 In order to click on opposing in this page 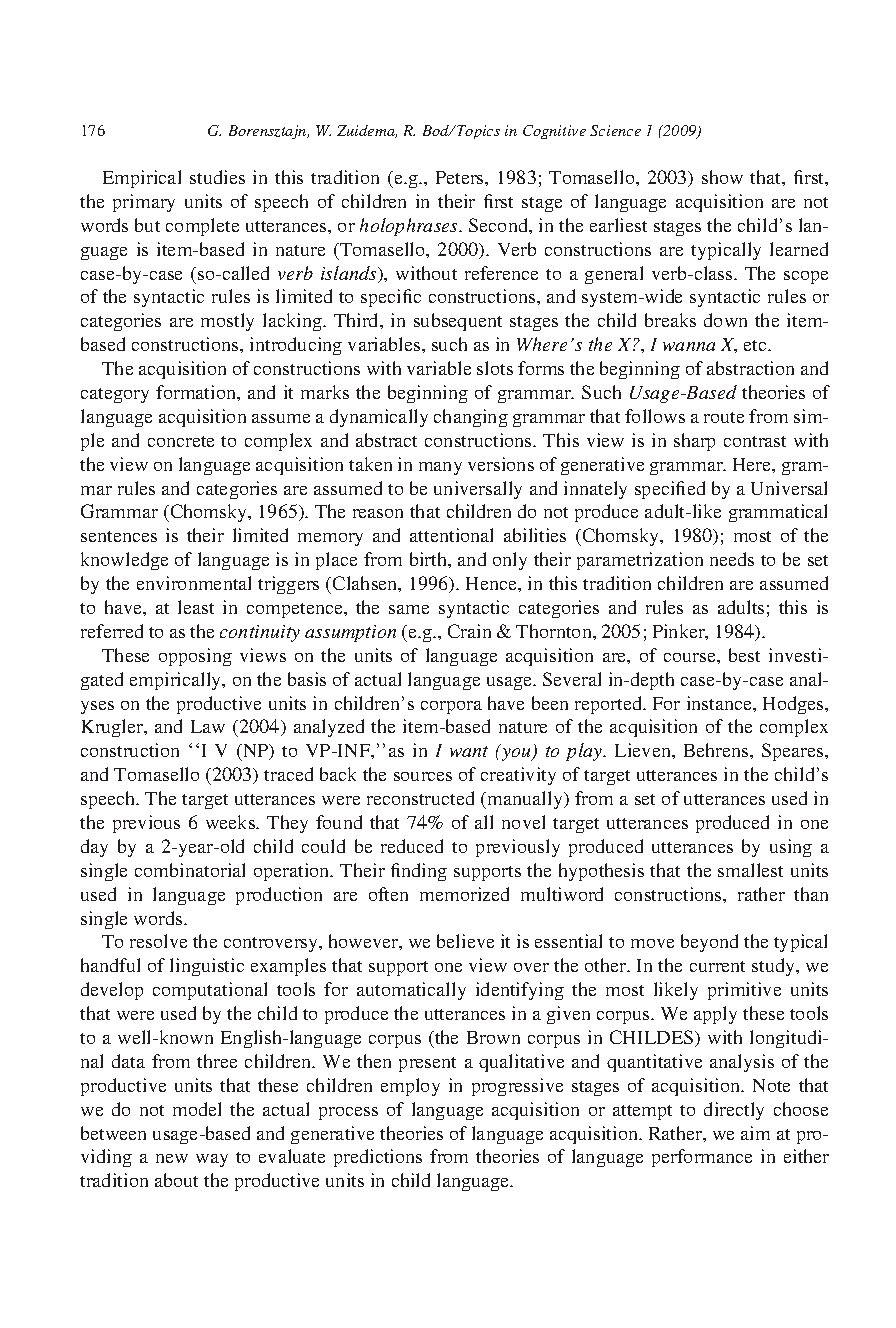, I will do `click(195, 657)`.
